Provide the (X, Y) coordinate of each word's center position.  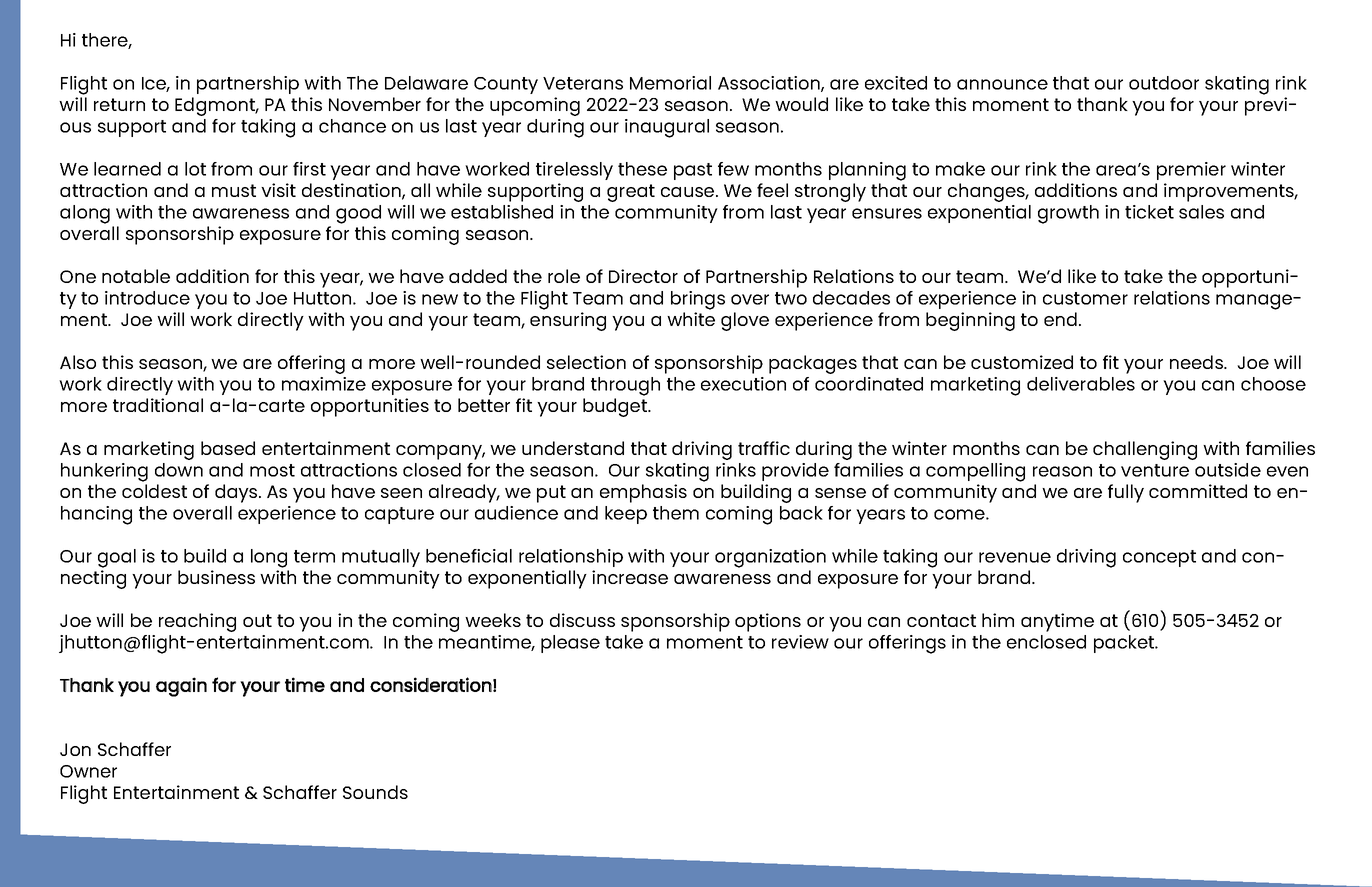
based (228, 448)
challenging (1145, 450)
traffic (764, 448)
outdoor (1164, 83)
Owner (88, 771)
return (119, 104)
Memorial (670, 83)
